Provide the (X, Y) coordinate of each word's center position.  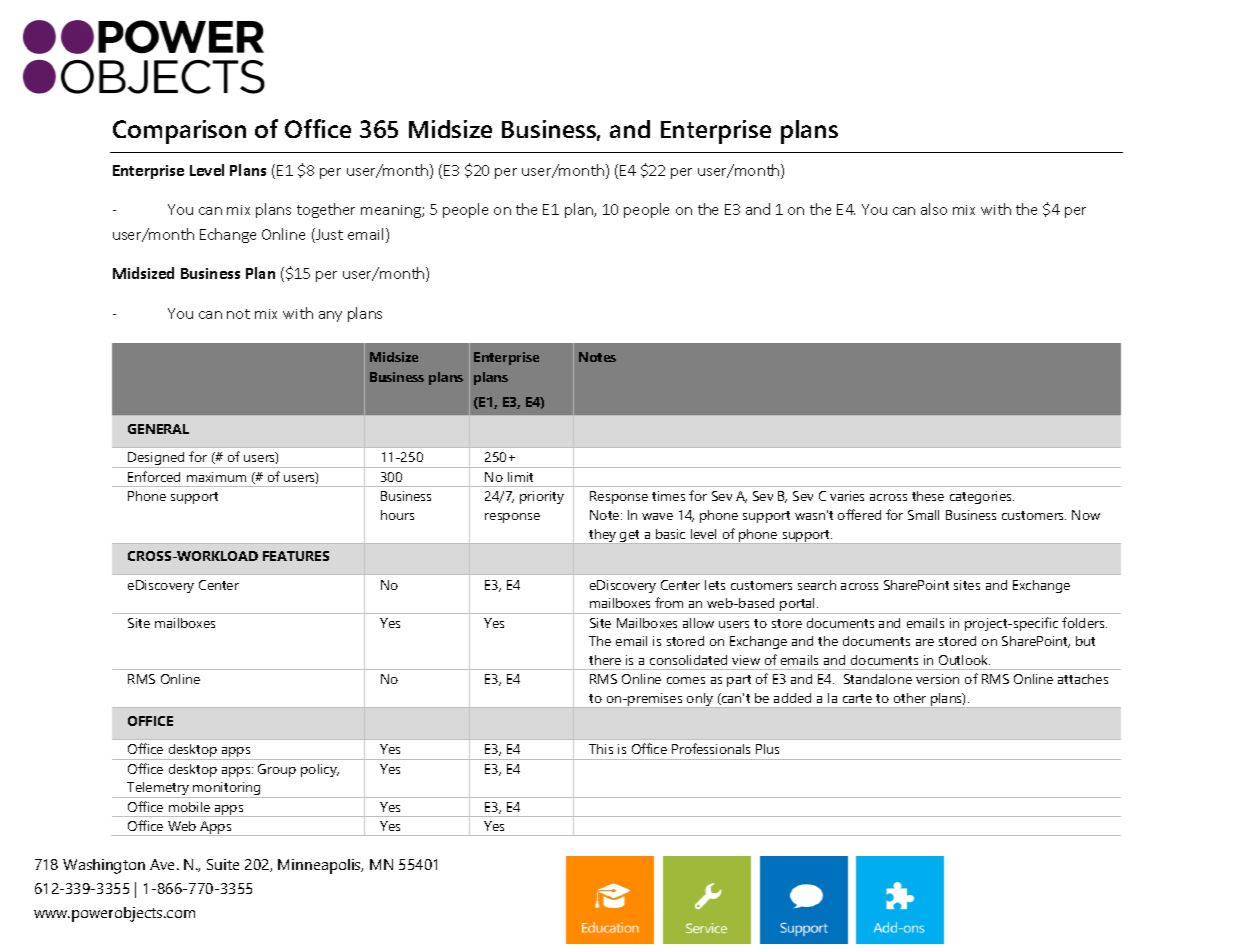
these (928, 496)
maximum (216, 477)
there (605, 660)
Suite (223, 864)
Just (328, 235)
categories (982, 497)
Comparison (179, 132)
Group (277, 770)
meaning (392, 211)
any (330, 316)
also (934, 209)
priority (542, 497)
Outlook (964, 660)
